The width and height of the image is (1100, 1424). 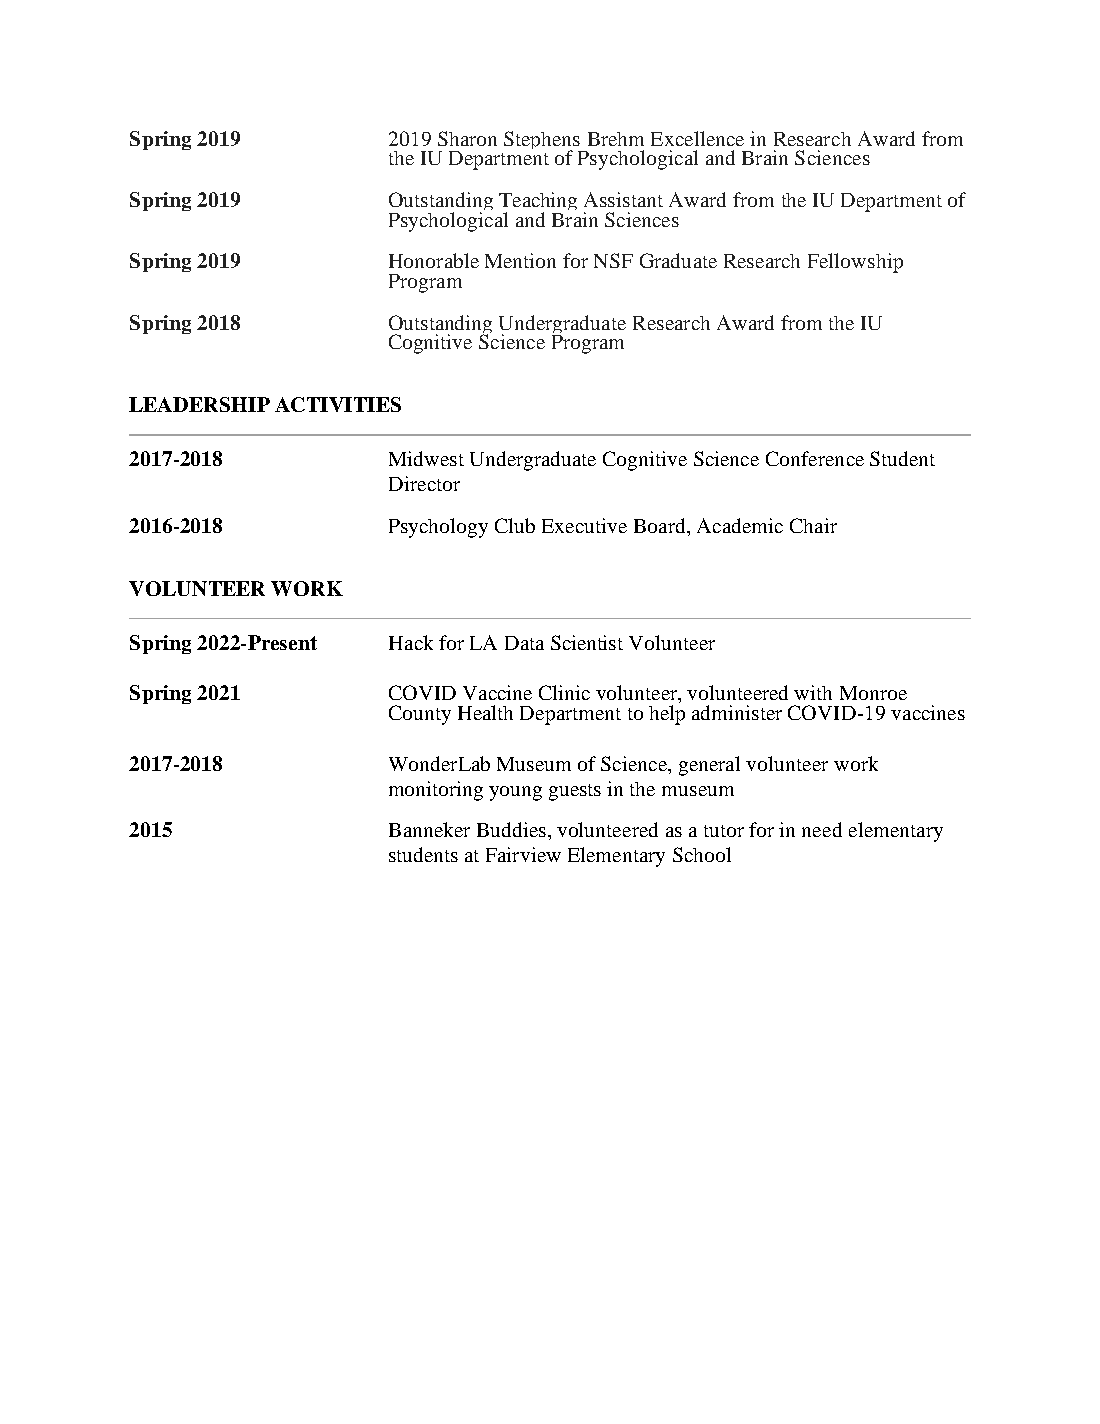 What do you see at coordinates (543, 142) in the image?
I see `Stephens` at bounding box center [543, 142].
